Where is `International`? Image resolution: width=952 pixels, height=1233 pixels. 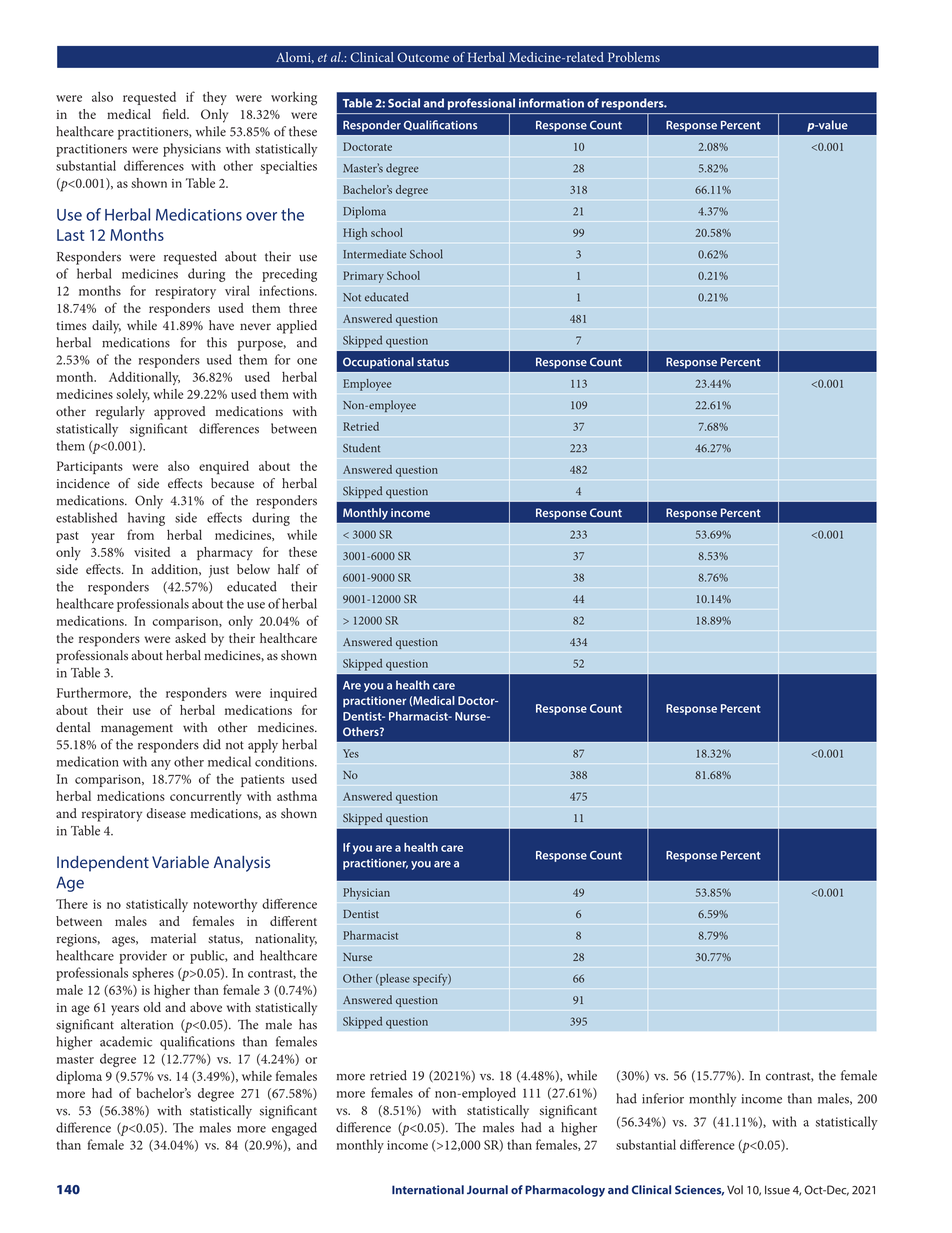 International is located at coordinates (428, 1190).
